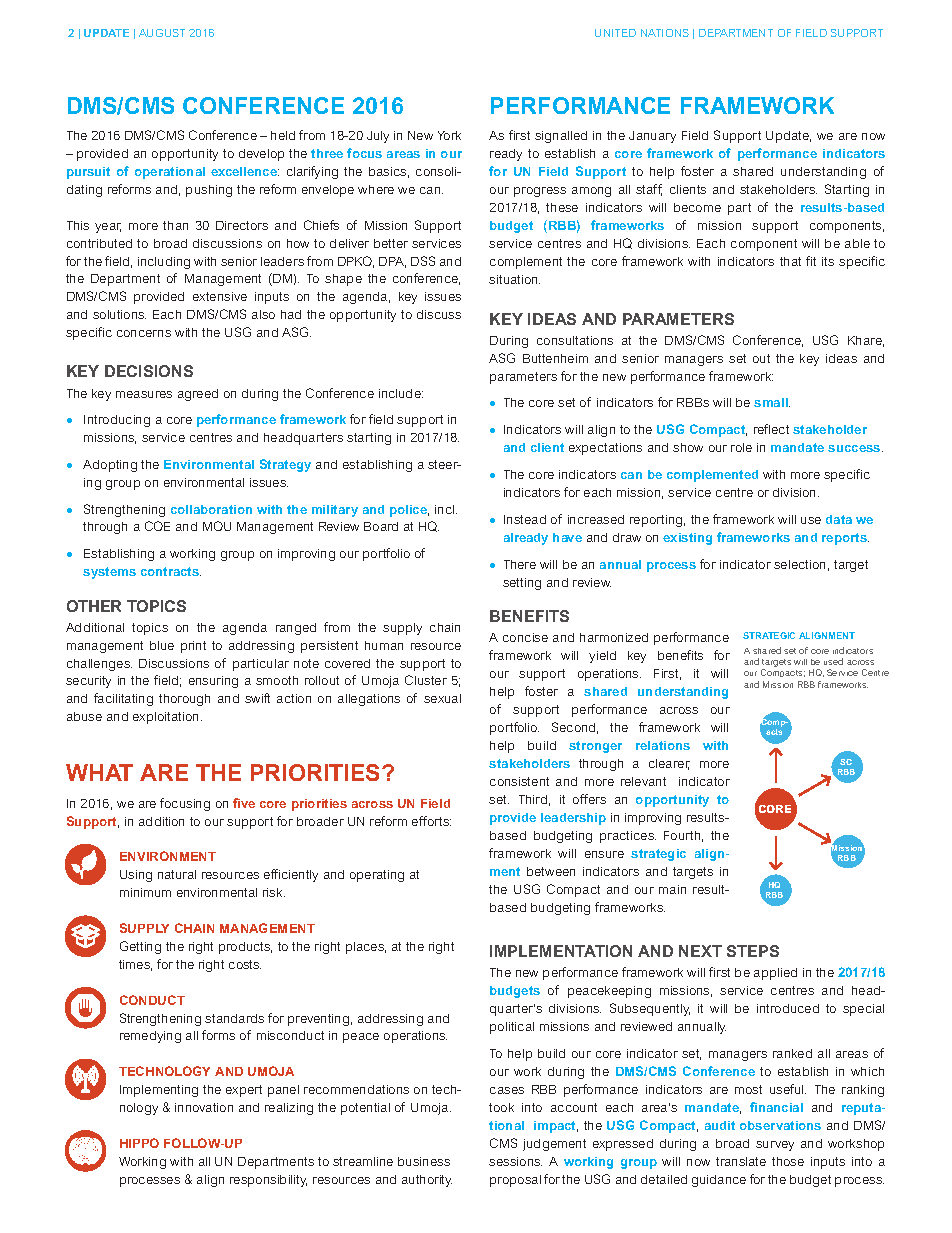  Describe the element at coordinates (515, 1161) in the document. I see `sessions` at that location.
